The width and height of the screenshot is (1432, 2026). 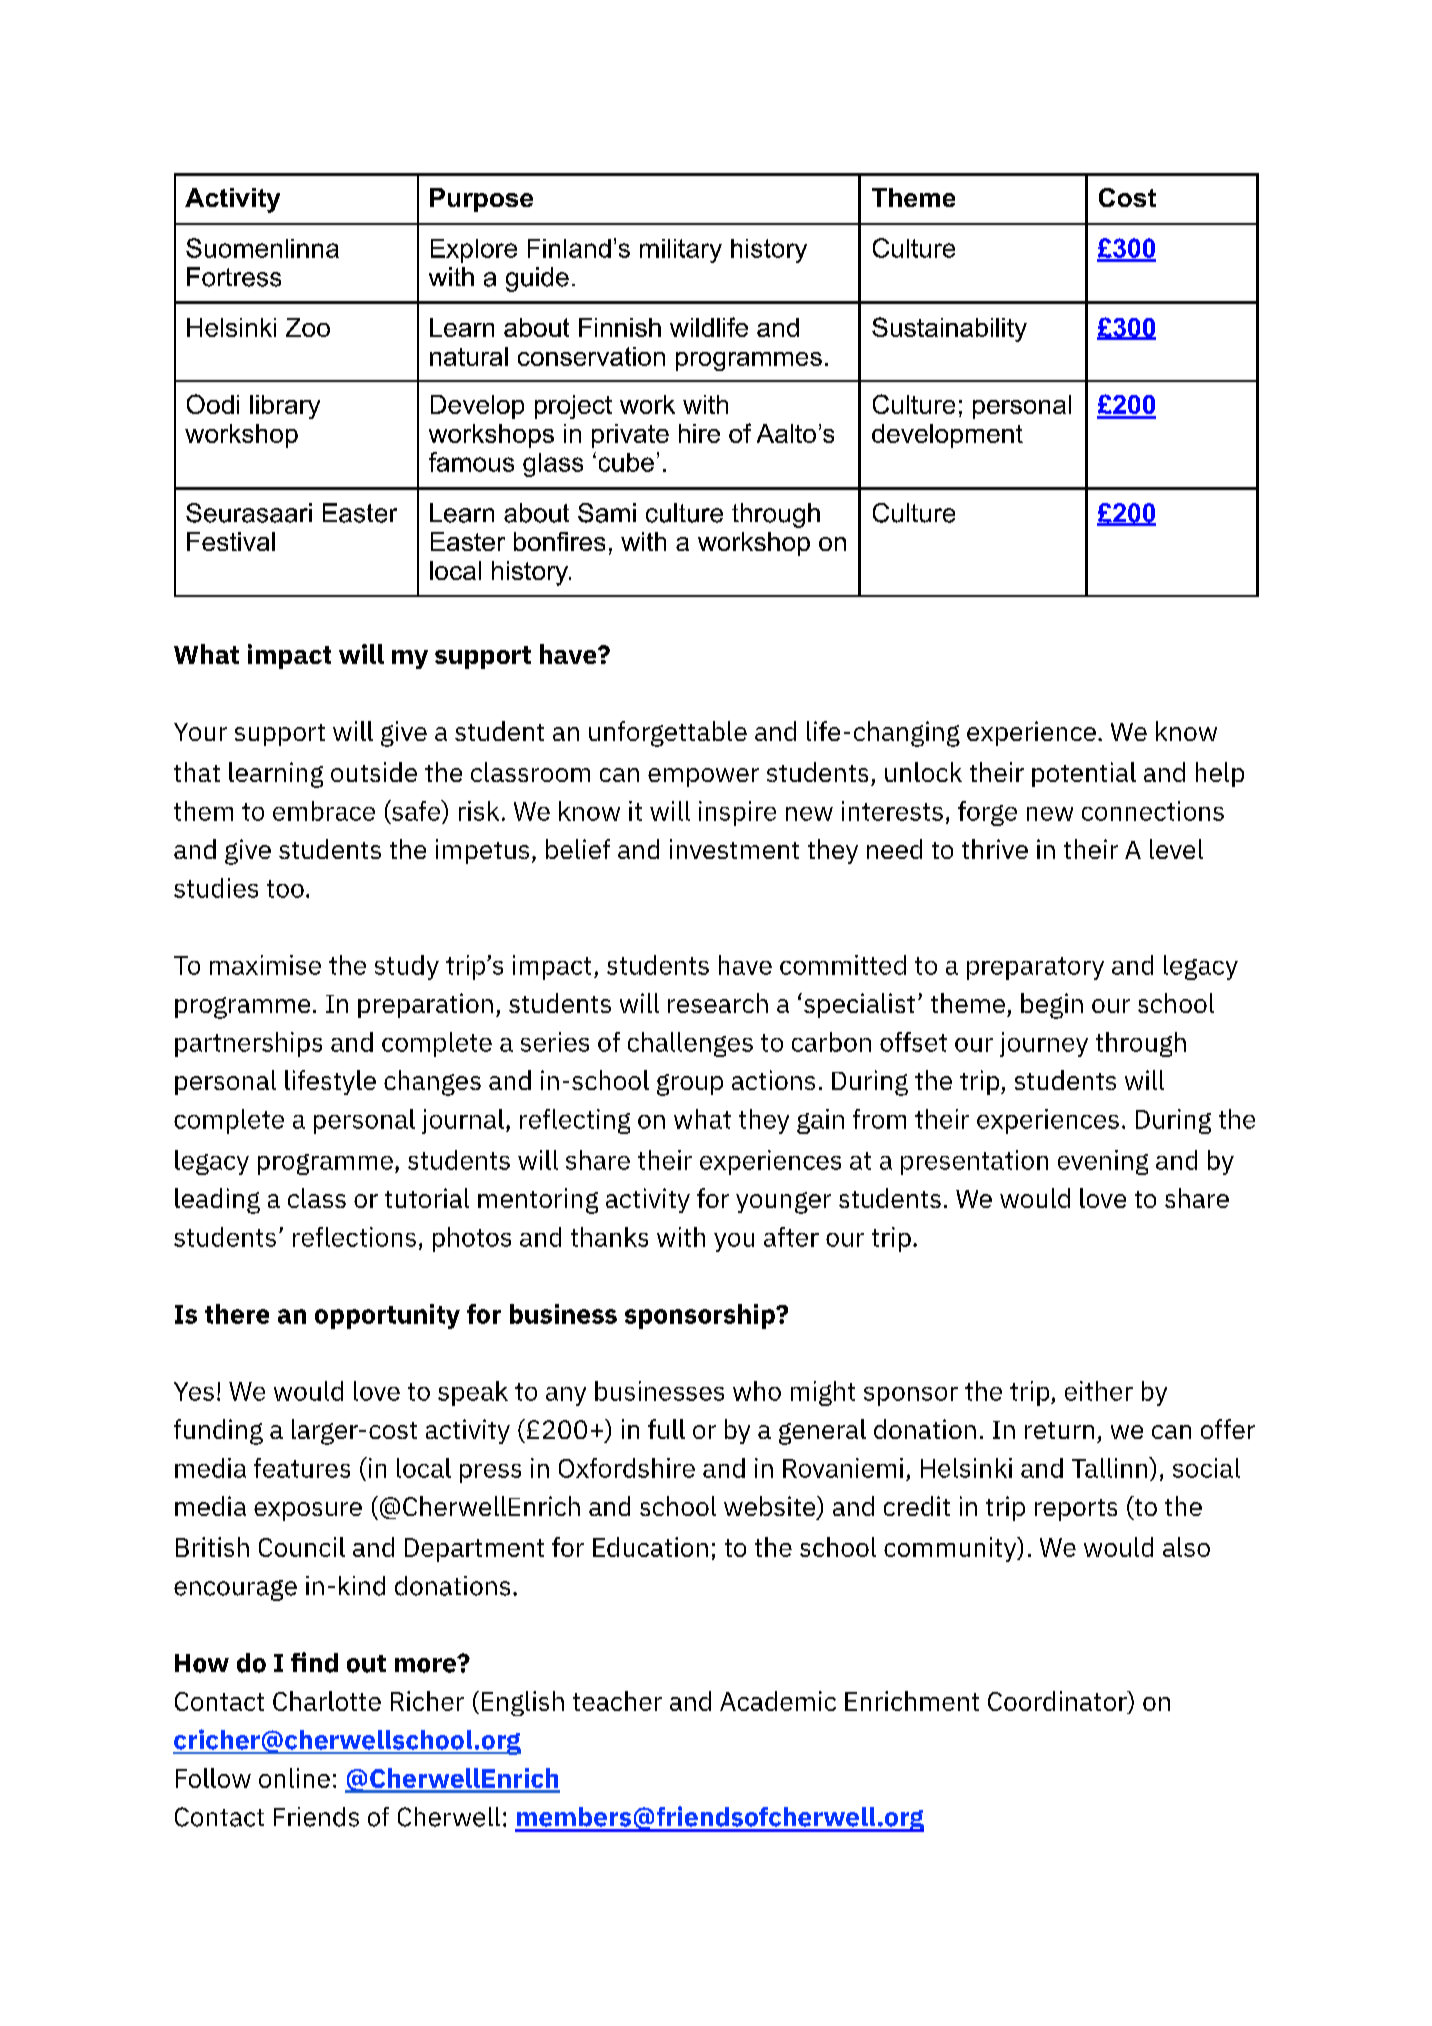 I want to click on potential, so click(x=1084, y=774).
